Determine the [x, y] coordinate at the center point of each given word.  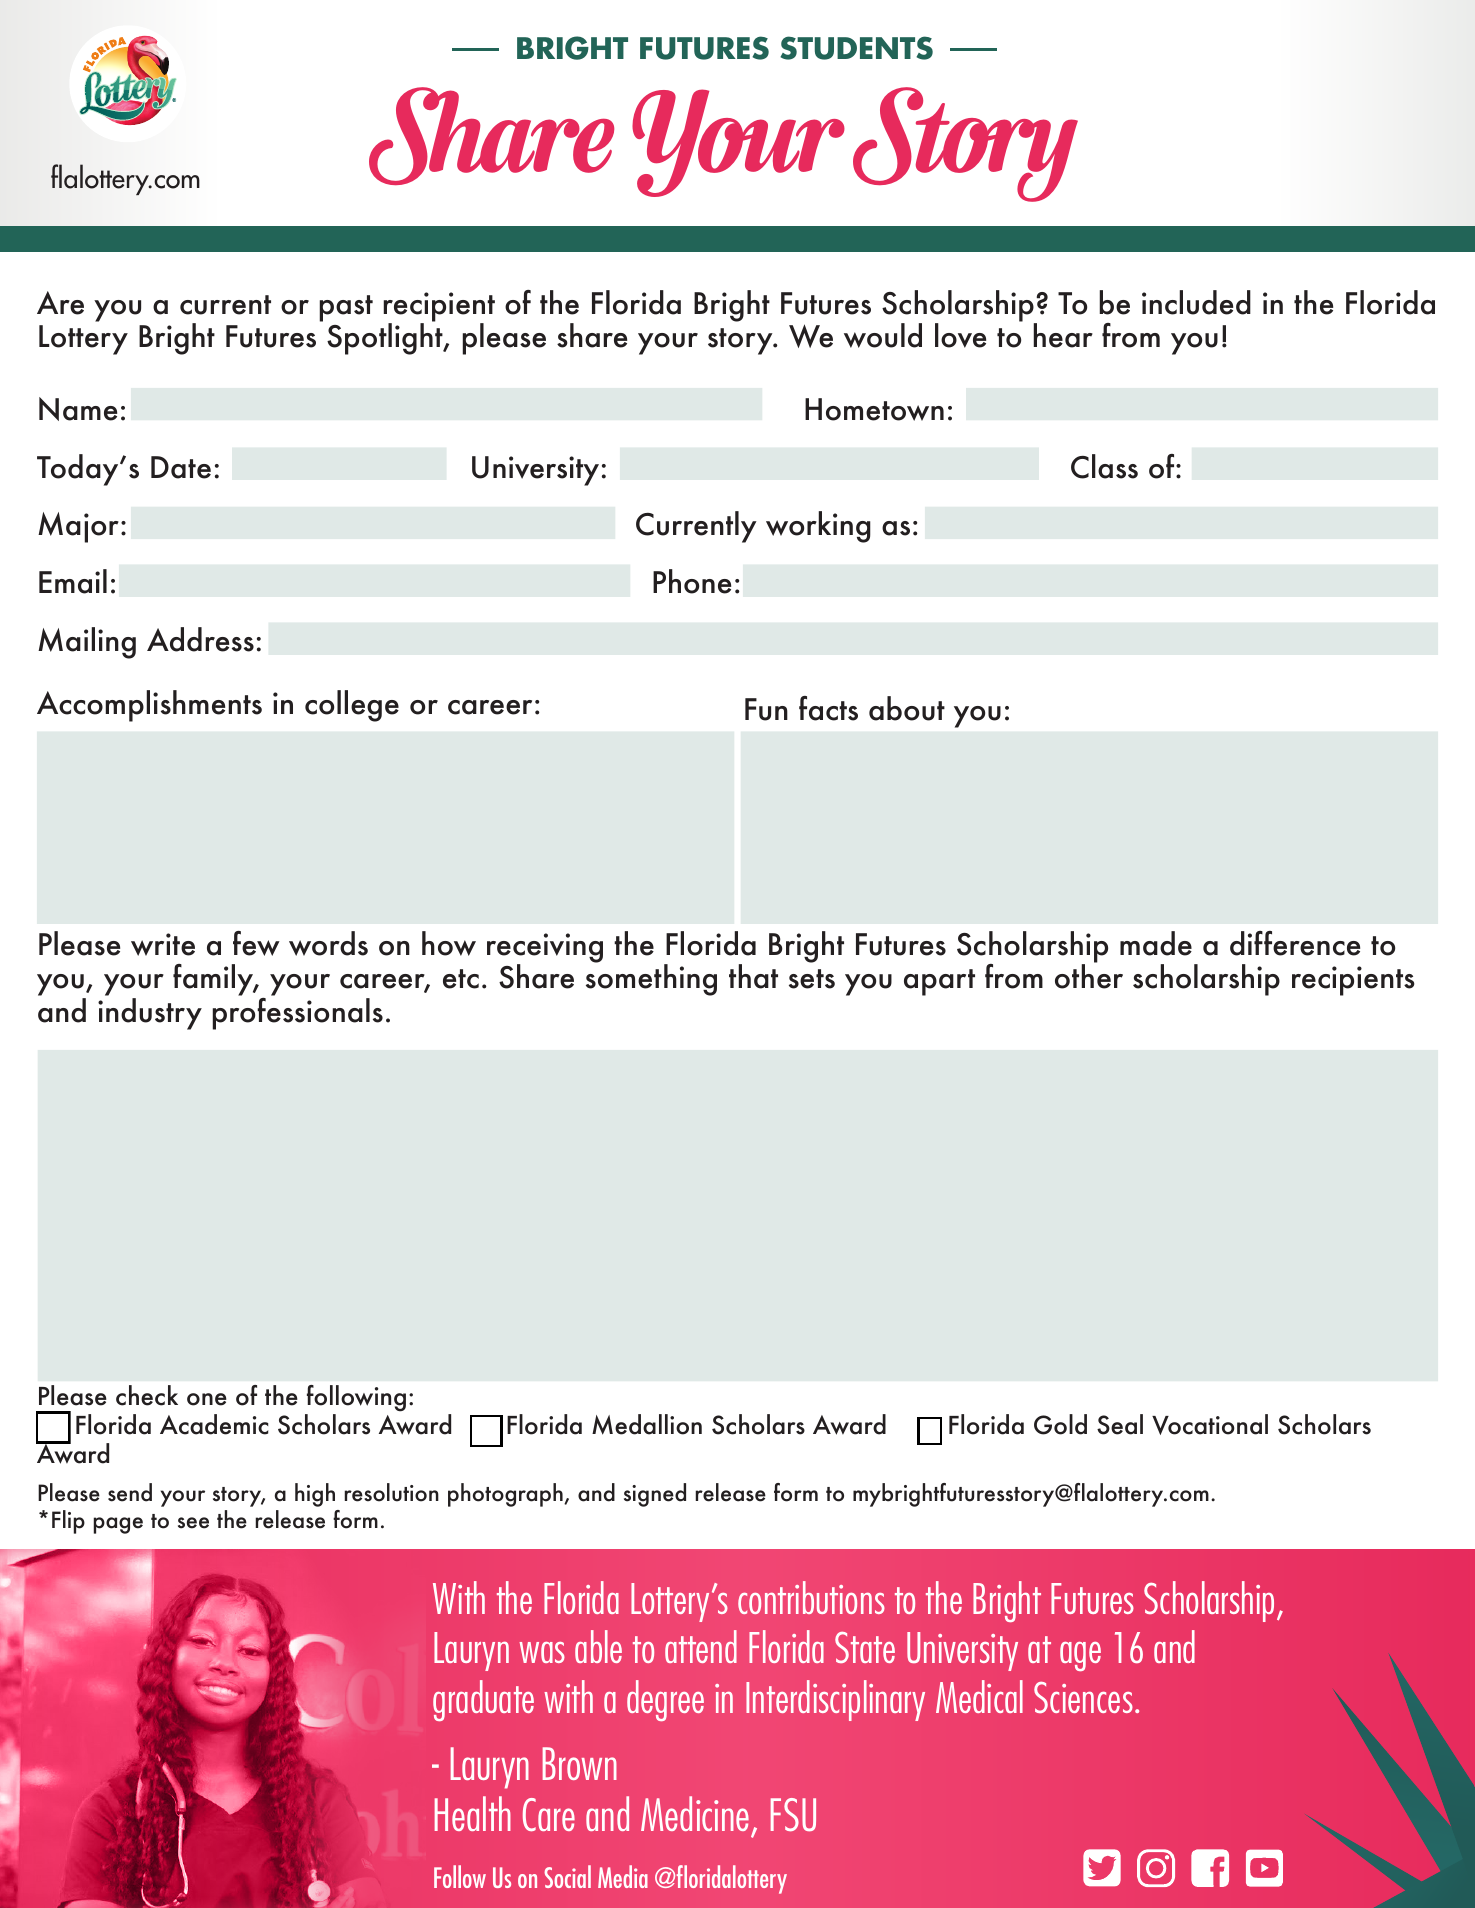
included [1196, 302]
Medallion [647, 1424]
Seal [1120, 1424]
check [147, 1395]
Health [473, 1813]
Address [200, 639]
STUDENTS [856, 48]
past [346, 308]
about [907, 708]
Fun [766, 709]
